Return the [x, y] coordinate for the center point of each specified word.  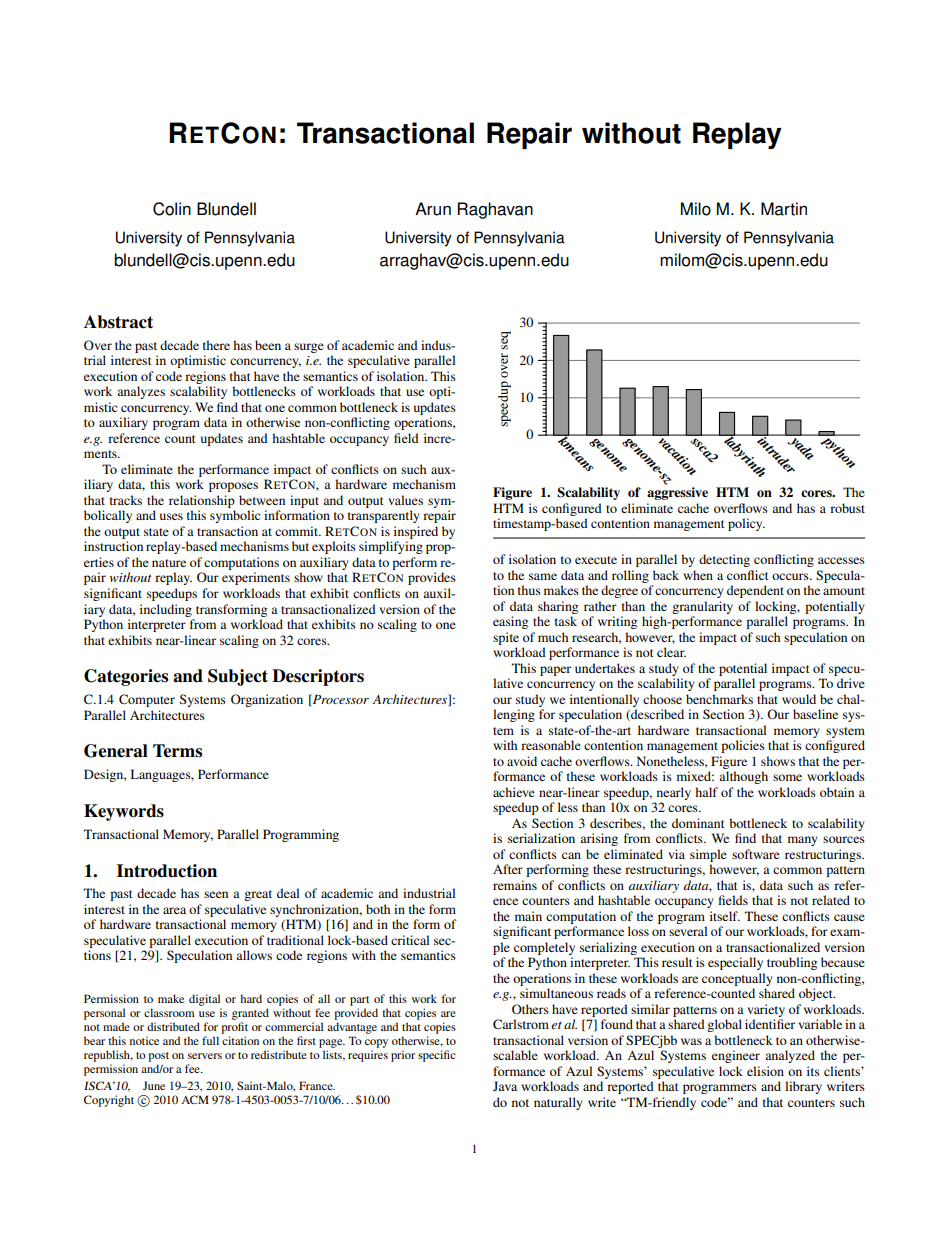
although [743, 777]
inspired [416, 532]
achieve [514, 792]
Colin [172, 209]
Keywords [124, 812]
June [154, 1085]
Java [505, 1086]
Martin [784, 209]
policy [746, 524]
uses [171, 516]
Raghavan [495, 210]
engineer [736, 1056]
